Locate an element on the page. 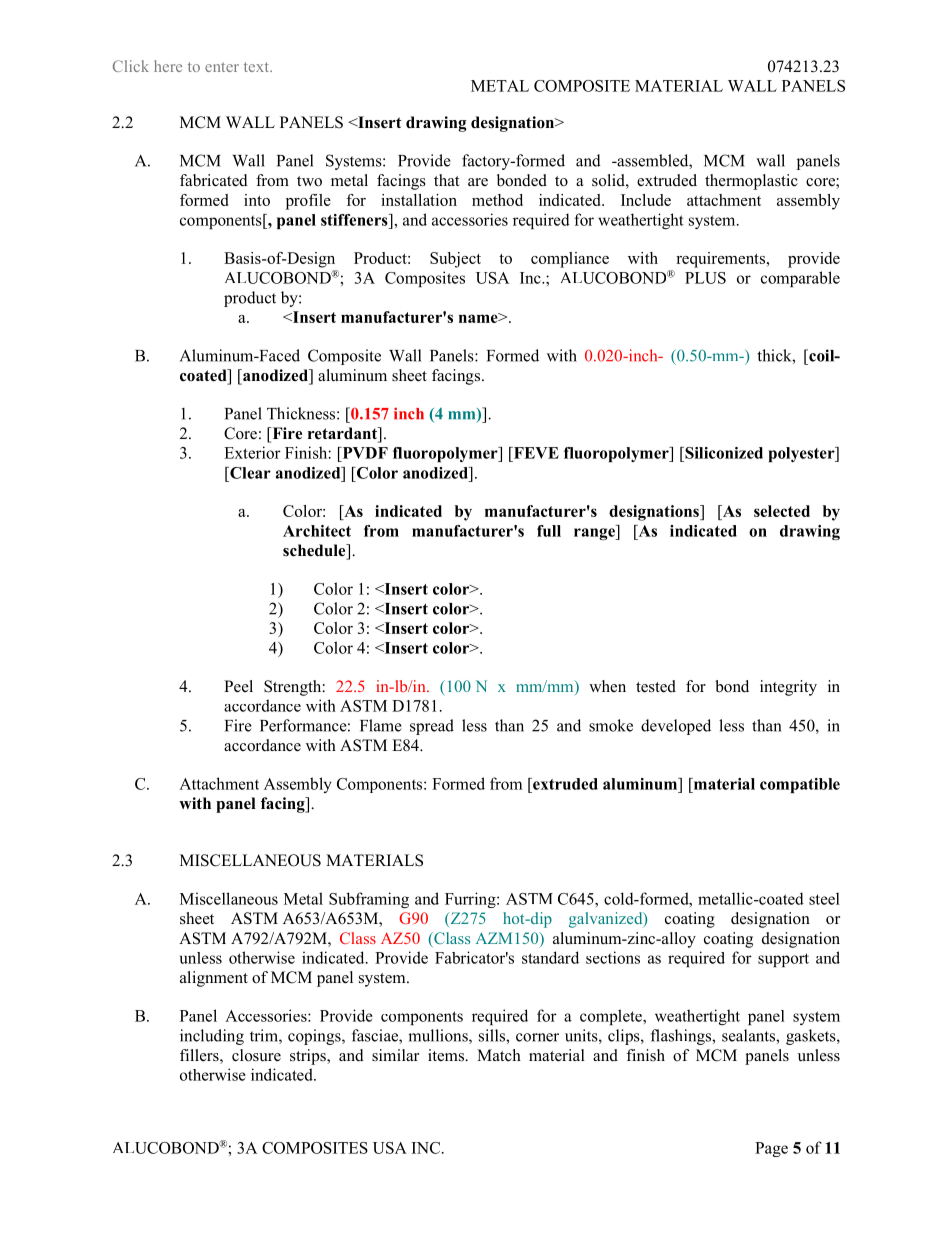 The image size is (952, 1233). Page is located at coordinates (771, 1149).
